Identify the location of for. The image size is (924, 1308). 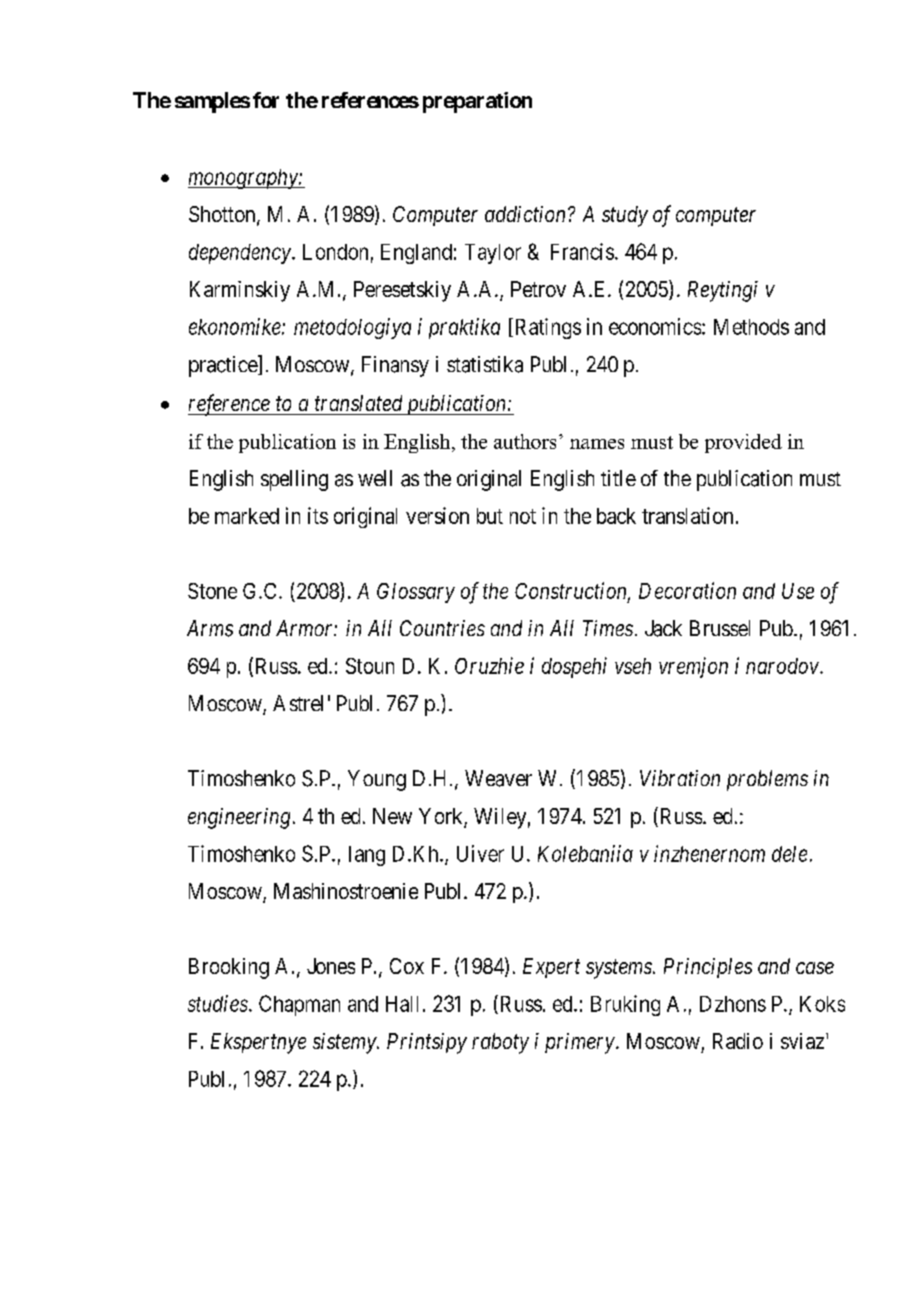
(266, 100).
